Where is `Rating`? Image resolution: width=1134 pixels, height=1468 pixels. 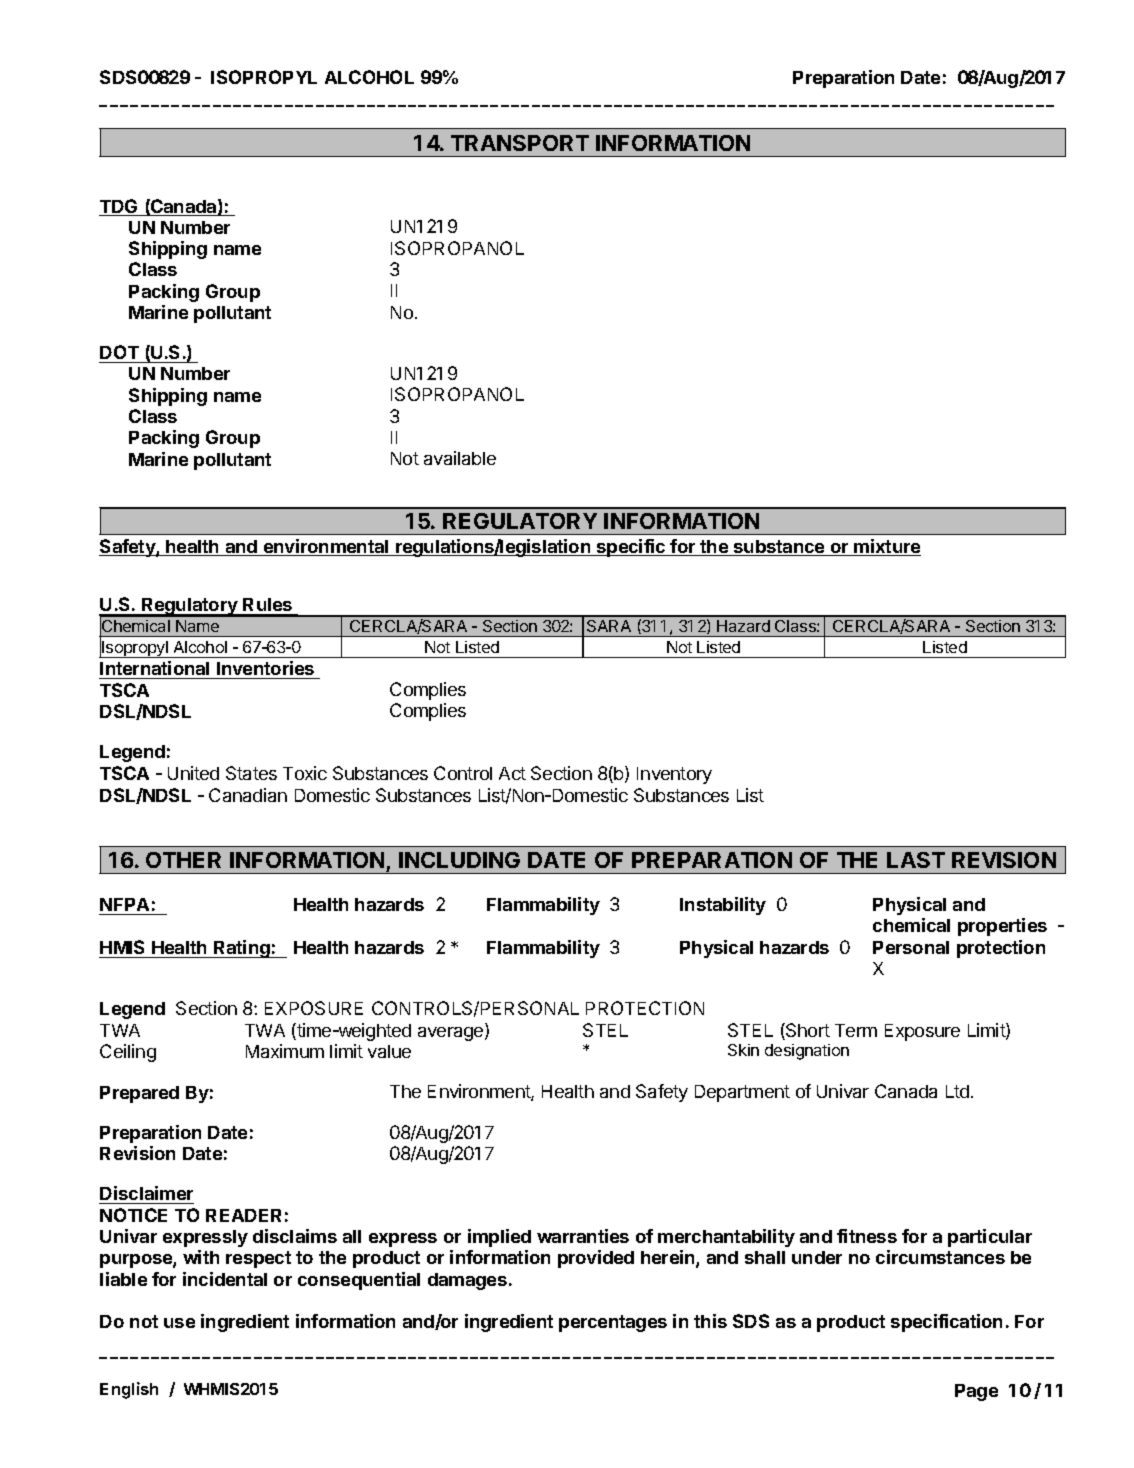
Rating is located at coordinates (242, 949).
